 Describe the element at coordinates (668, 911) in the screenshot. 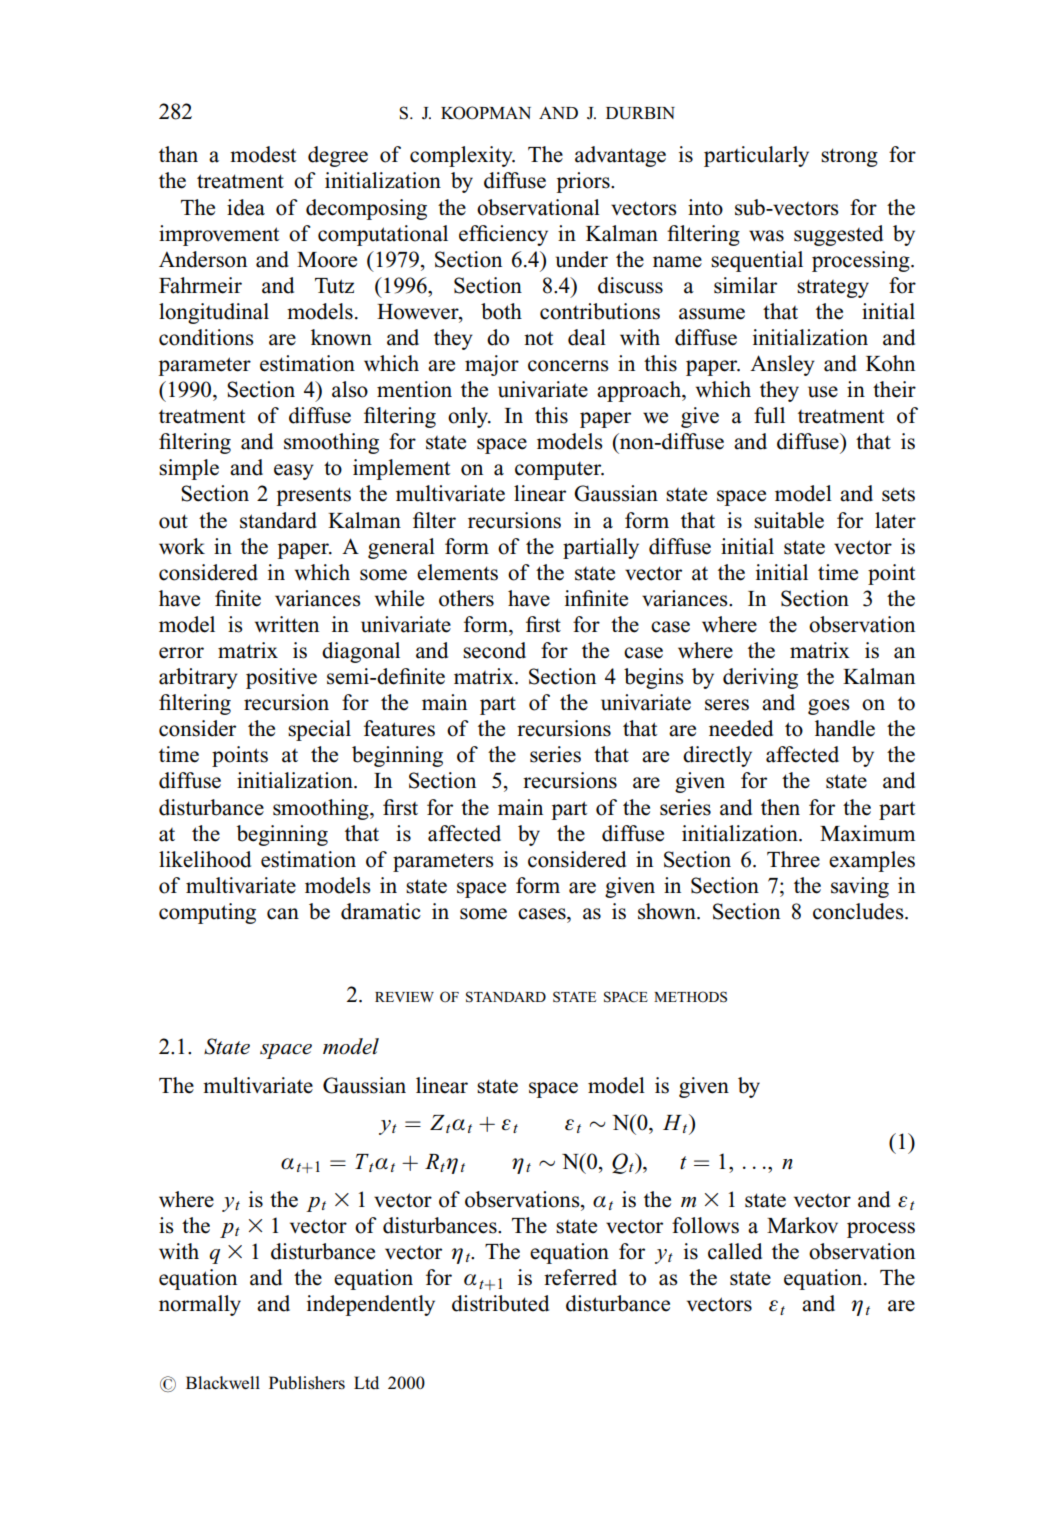

I see `shown` at that location.
